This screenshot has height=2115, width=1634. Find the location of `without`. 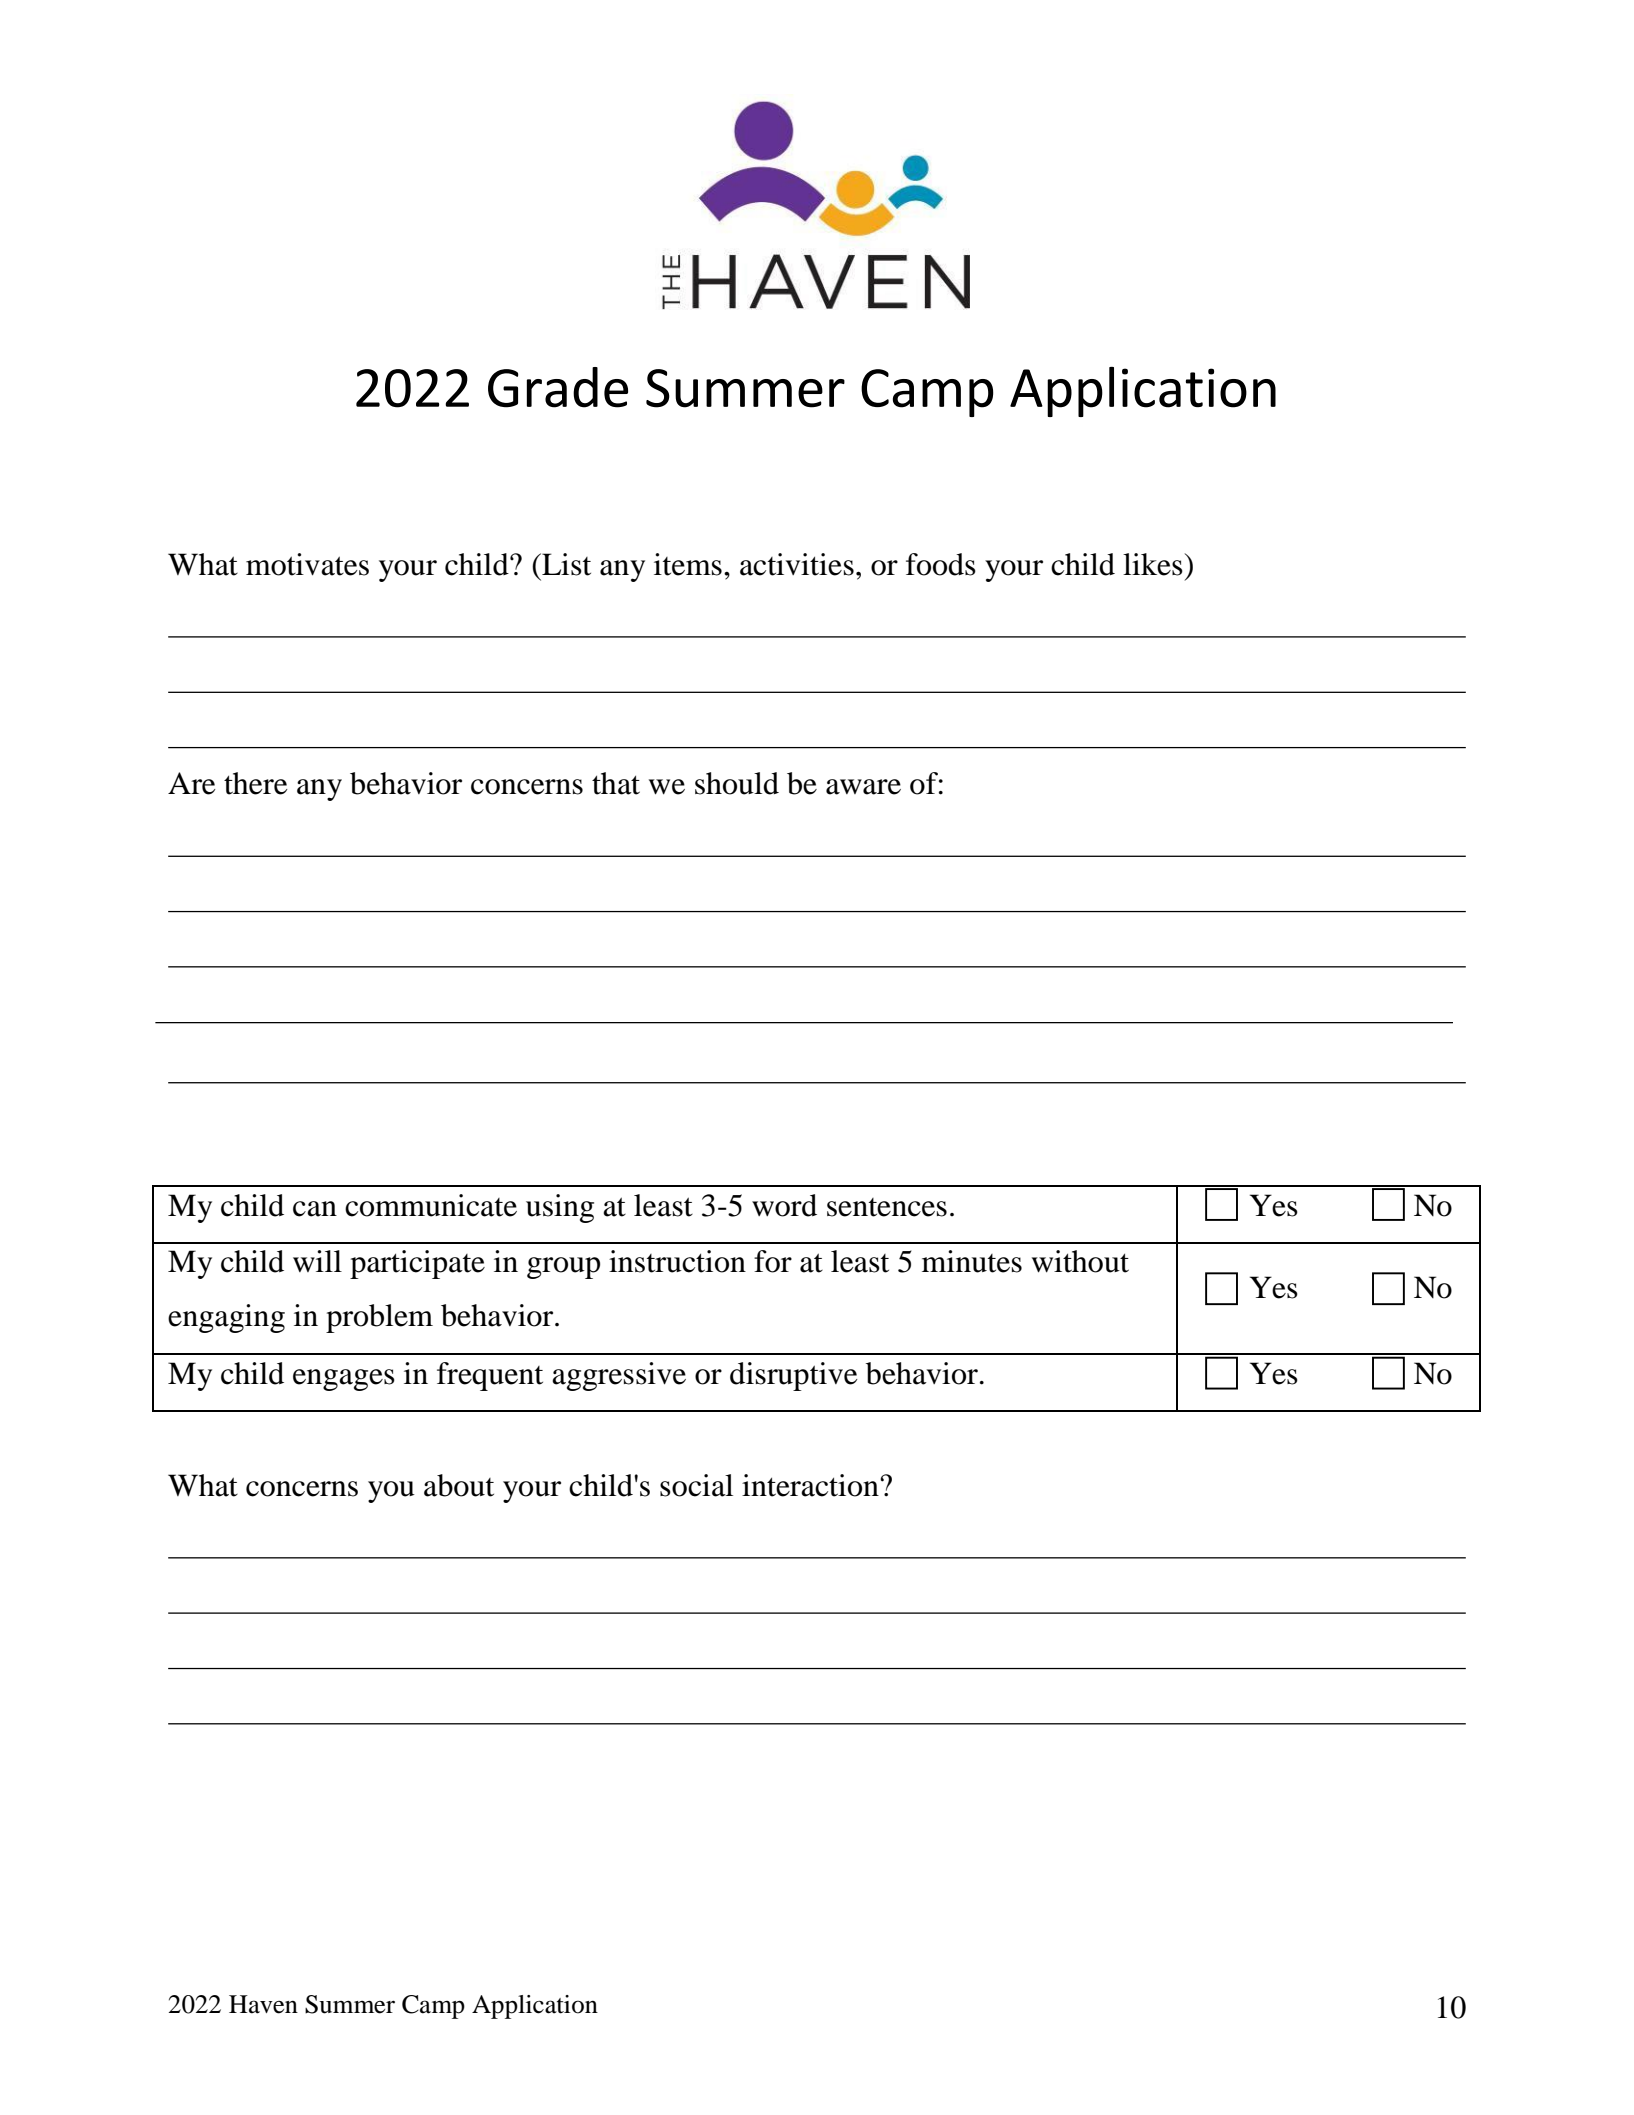

without is located at coordinates (1080, 1261).
